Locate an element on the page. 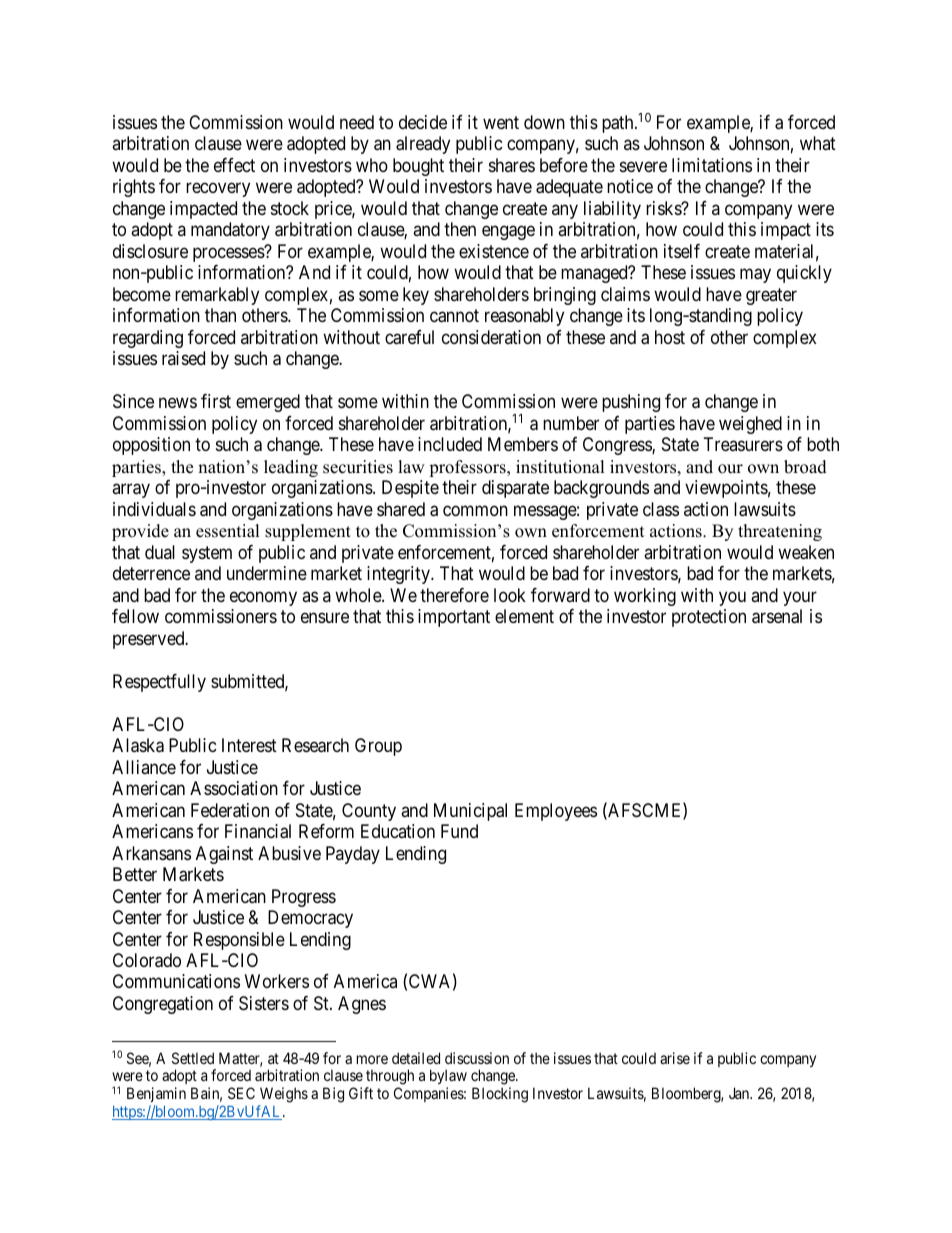 The width and height of the page is (952, 1233). Settled is located at coordinates (193, 1058).
